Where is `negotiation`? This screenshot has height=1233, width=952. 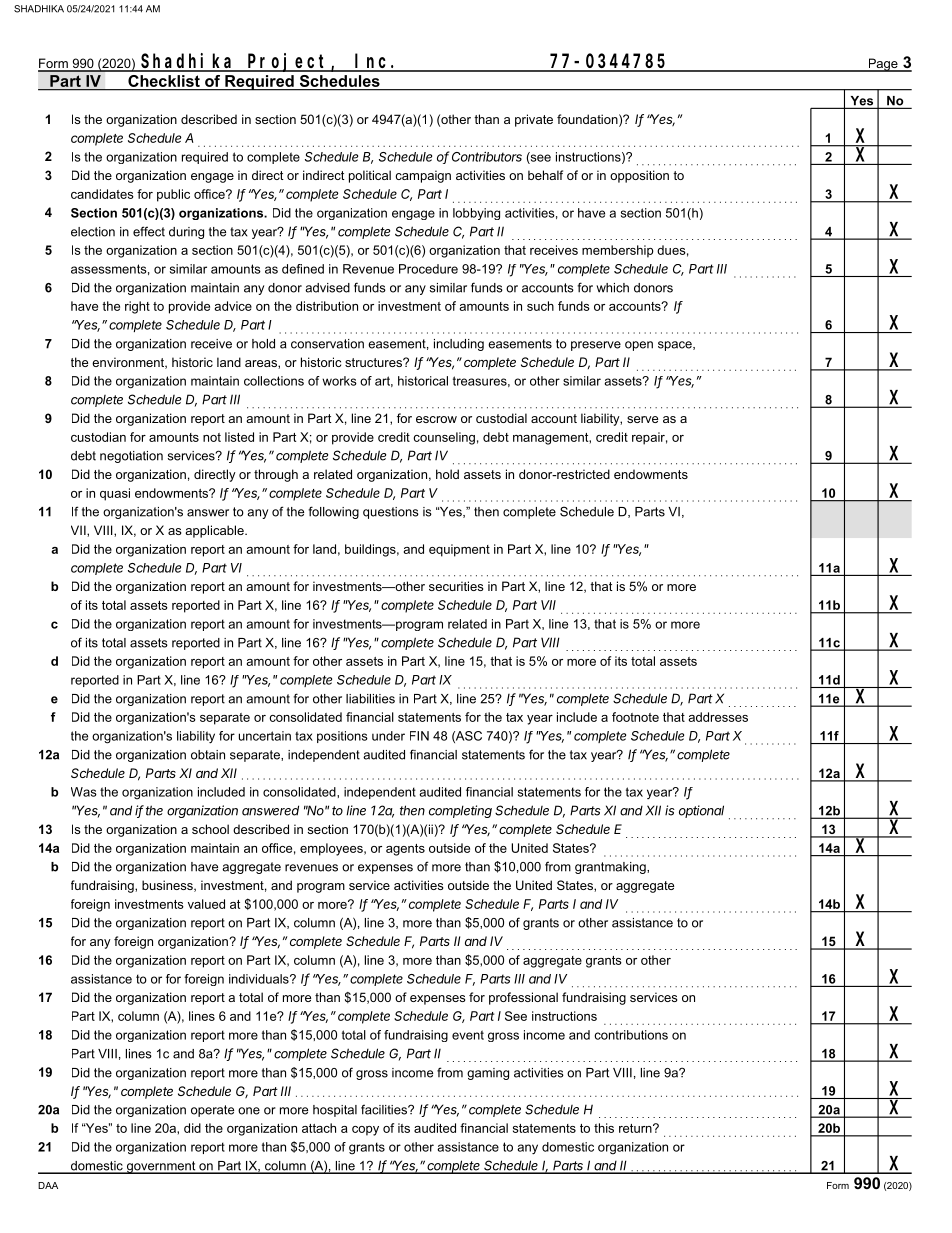
negotiation is located at coordinates (131, 457).
